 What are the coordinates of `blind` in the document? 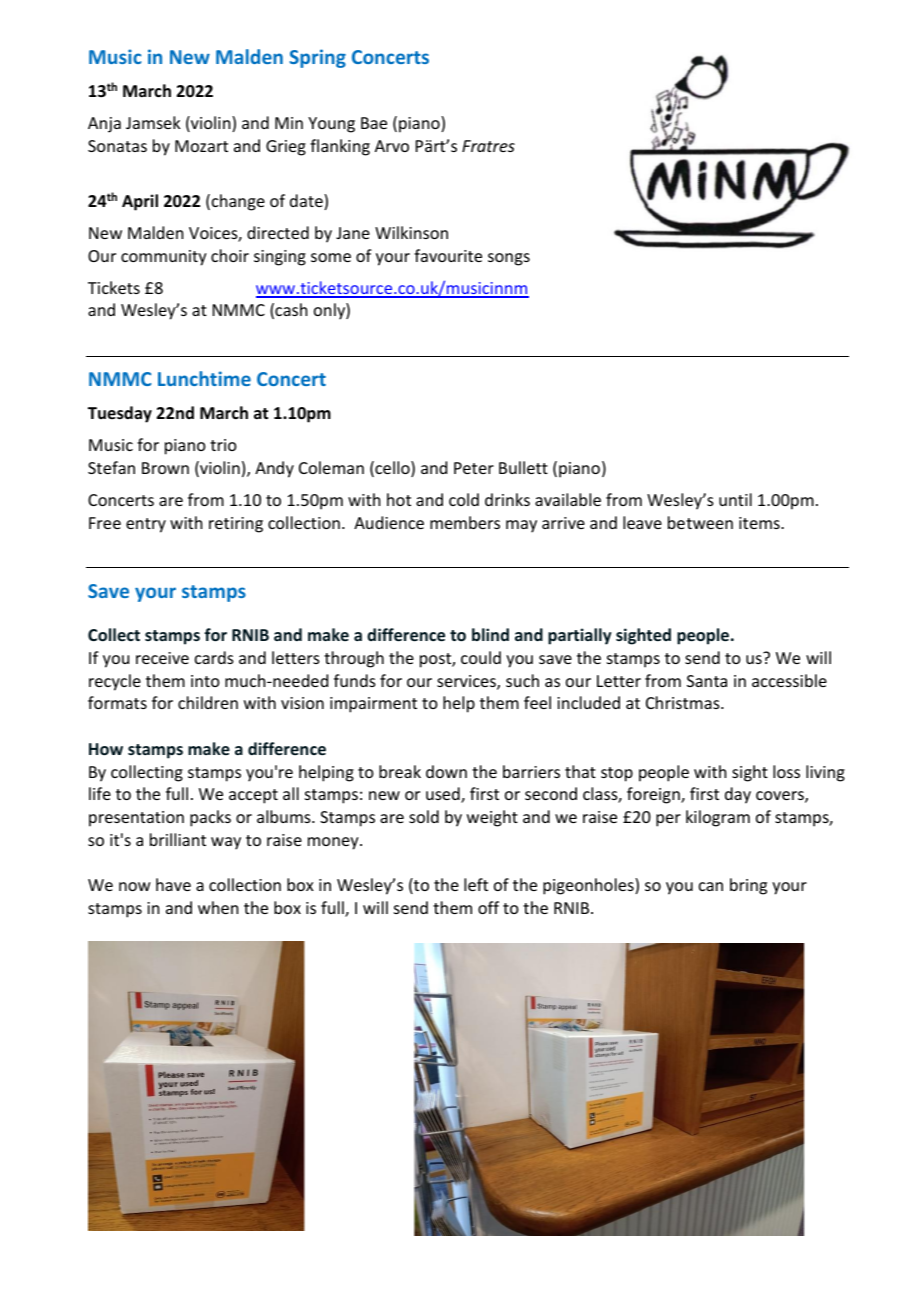 It's located at (490, 634).
